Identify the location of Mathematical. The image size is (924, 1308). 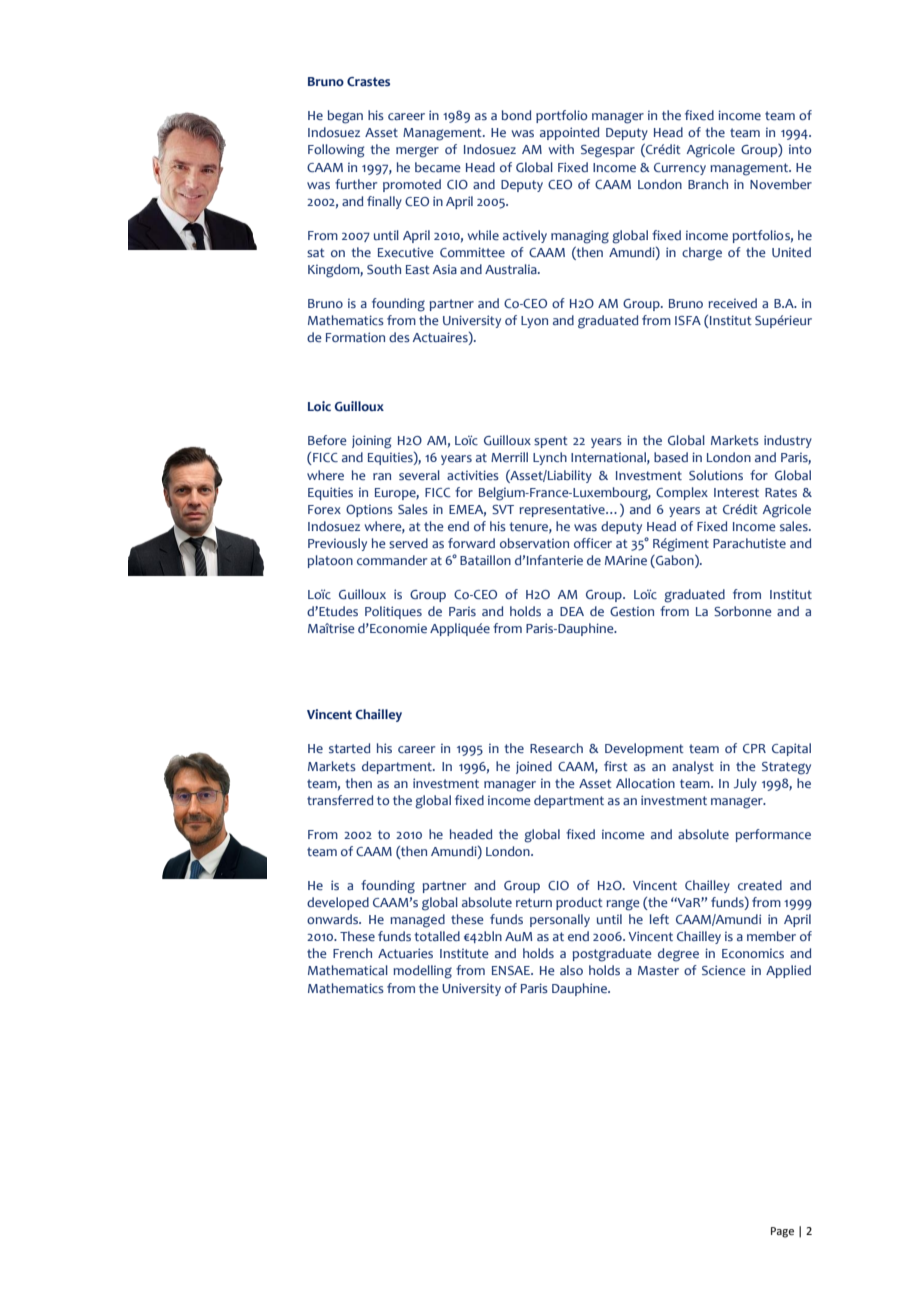
(348, 970).
